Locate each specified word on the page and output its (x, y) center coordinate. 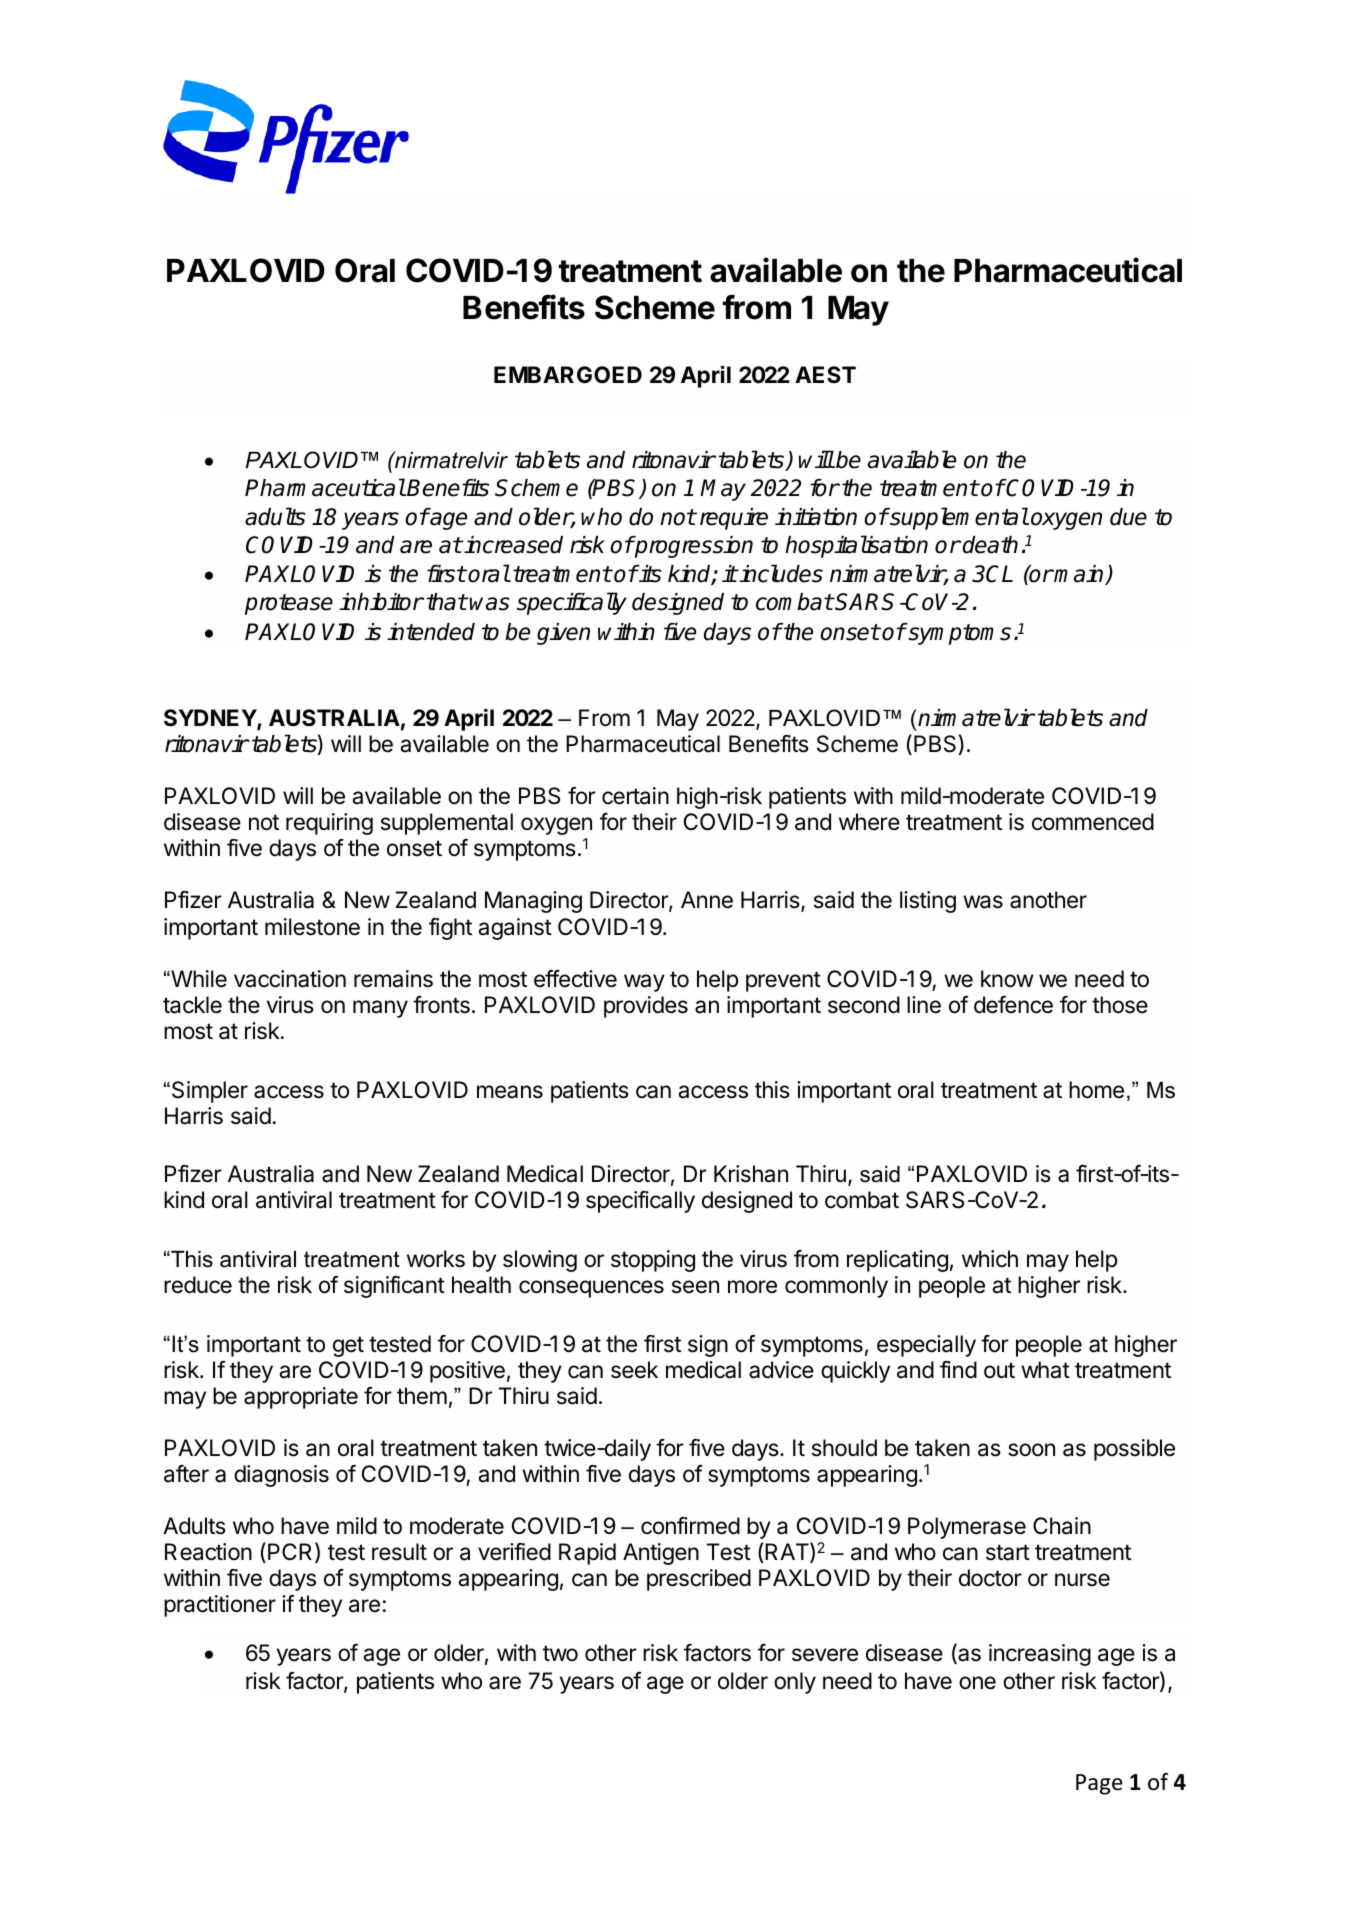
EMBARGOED (568, 374)
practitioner (220, 1606)
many (380, 1009)
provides (646, 1007)
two (560, 1653)
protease (289, 604)
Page (1099, 1784)
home (1096, 1090)
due (1128, 517)
